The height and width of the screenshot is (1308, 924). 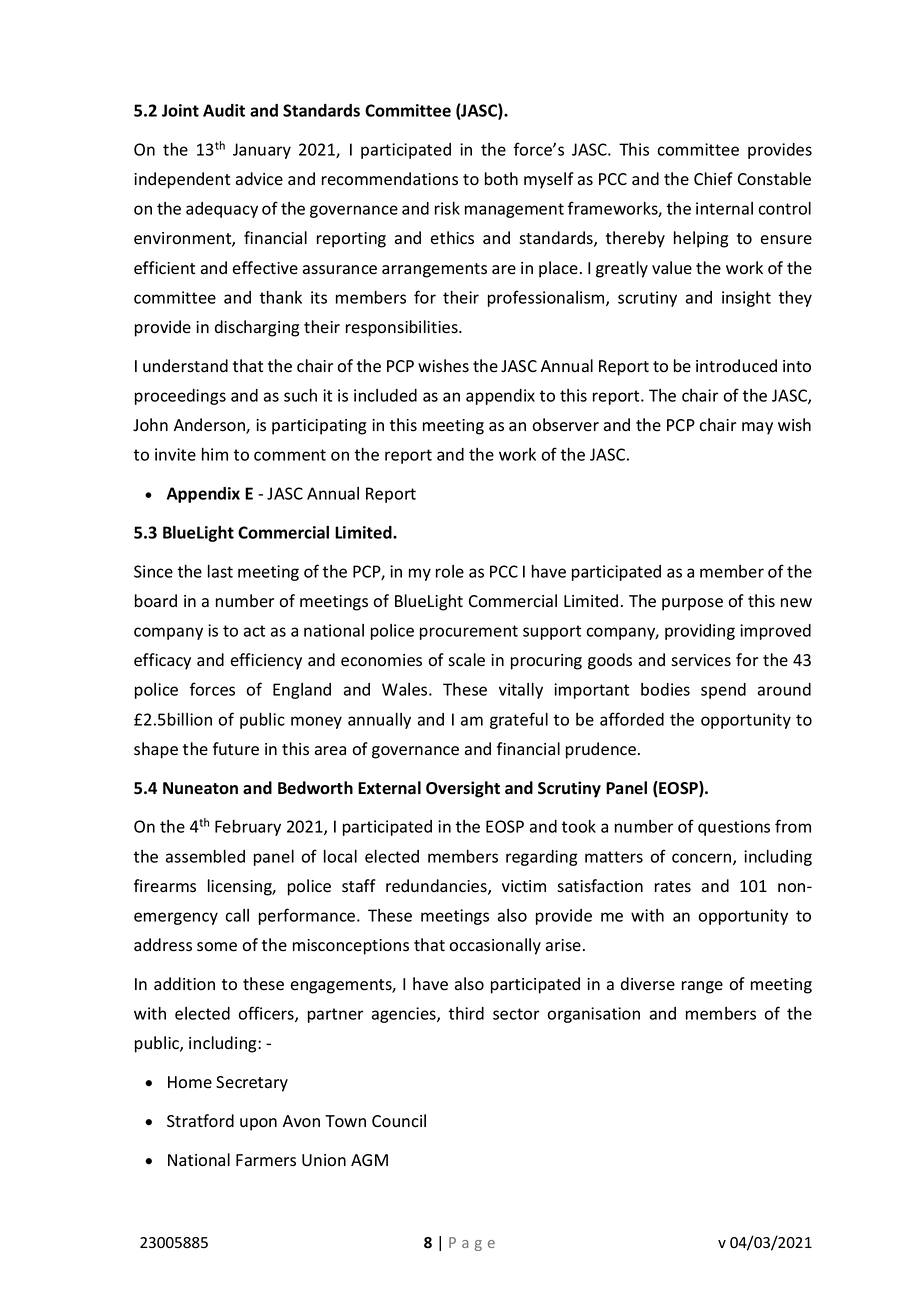 What do you see at coordinates (266, 661) in the screenshot?
I see `efficiency` at bounding box center [266, 661].
